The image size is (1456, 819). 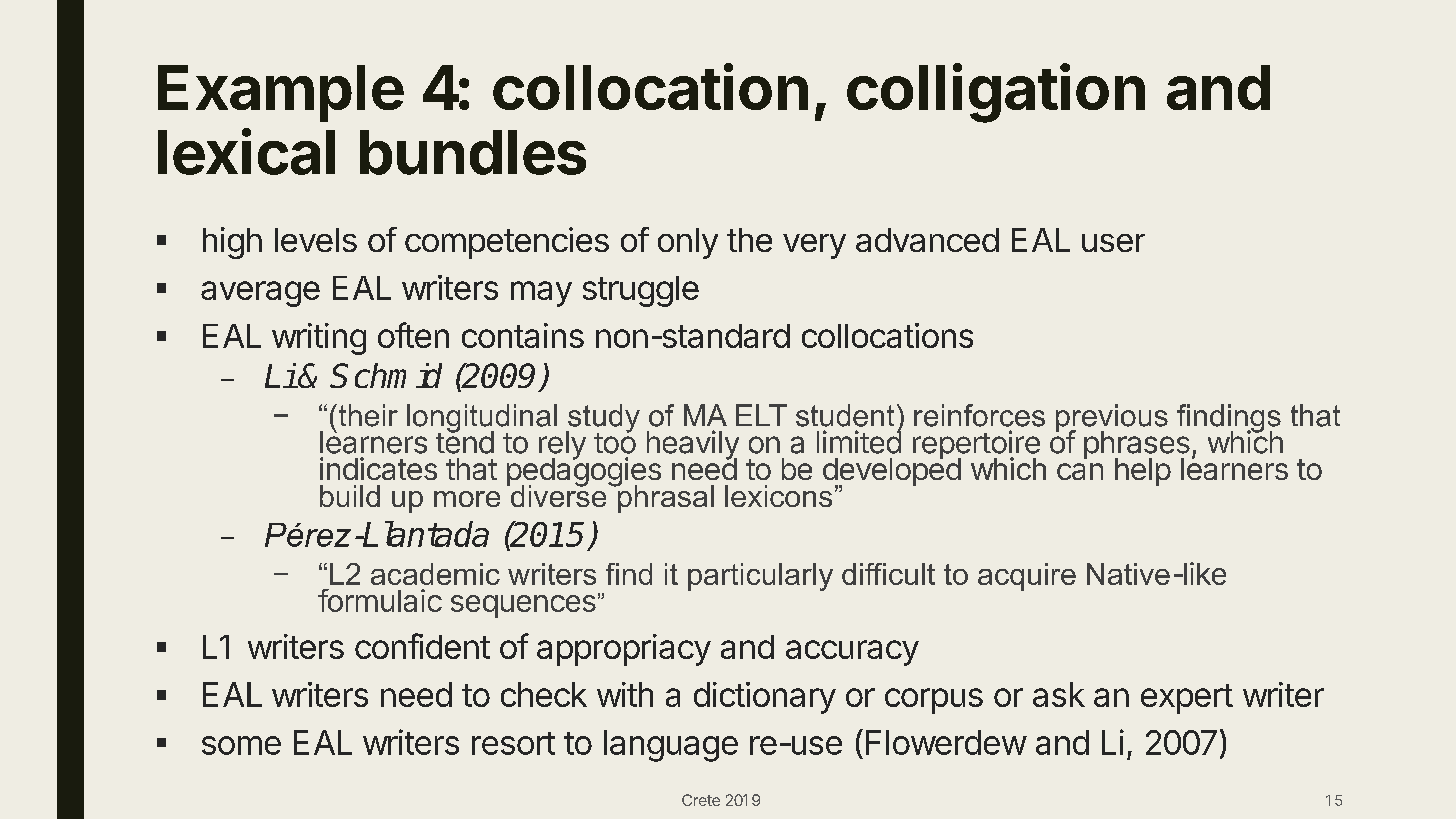 What do you see at coordinates (380, 600) in the screenshot?
I see `formulaic` at bounding box center [380, 600].
